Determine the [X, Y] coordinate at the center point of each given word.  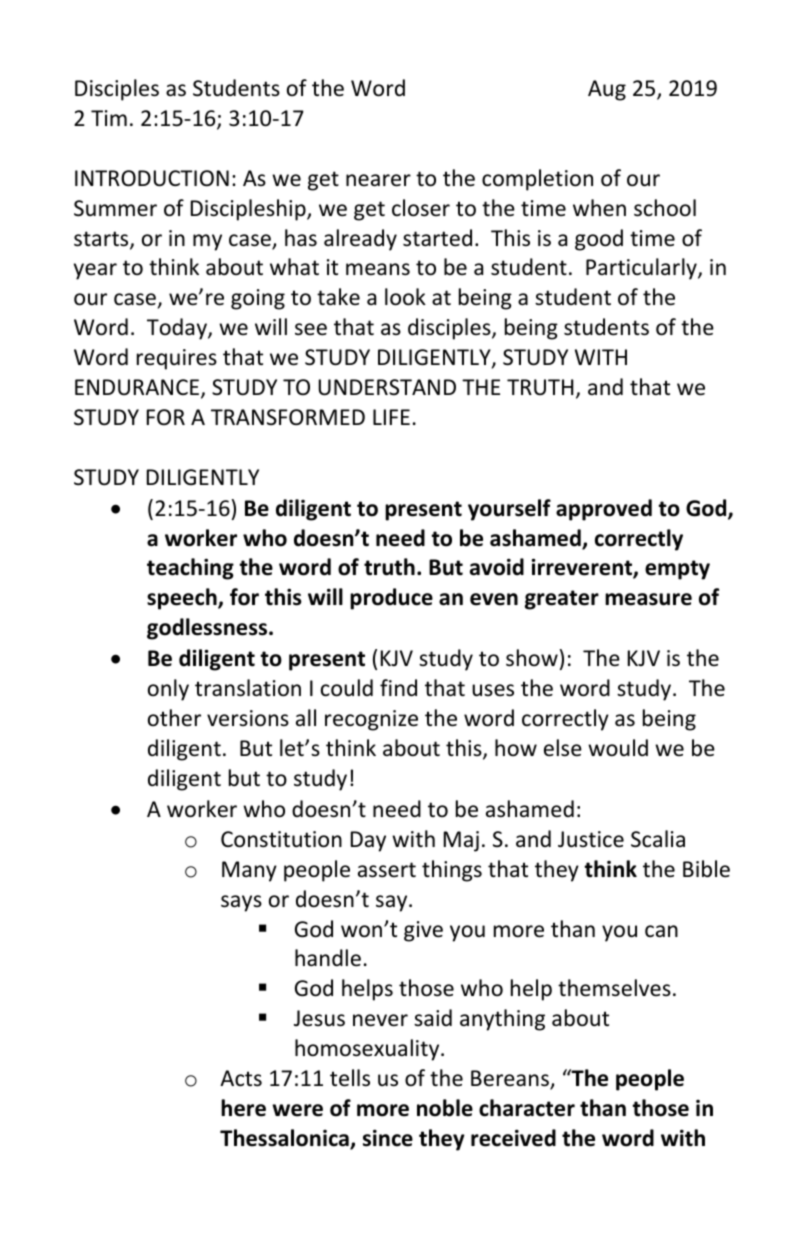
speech [183, 599]
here [243, 1108]
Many [249, 871]
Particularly [642, 269]
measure [648, 599]
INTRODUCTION [152, 178]
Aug [607, 90]
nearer [378, 180]
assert [387, 870]
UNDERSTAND [387, 387]
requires [177, 359]
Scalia [658, 839]
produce [391, 599]
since [388, 1138]
